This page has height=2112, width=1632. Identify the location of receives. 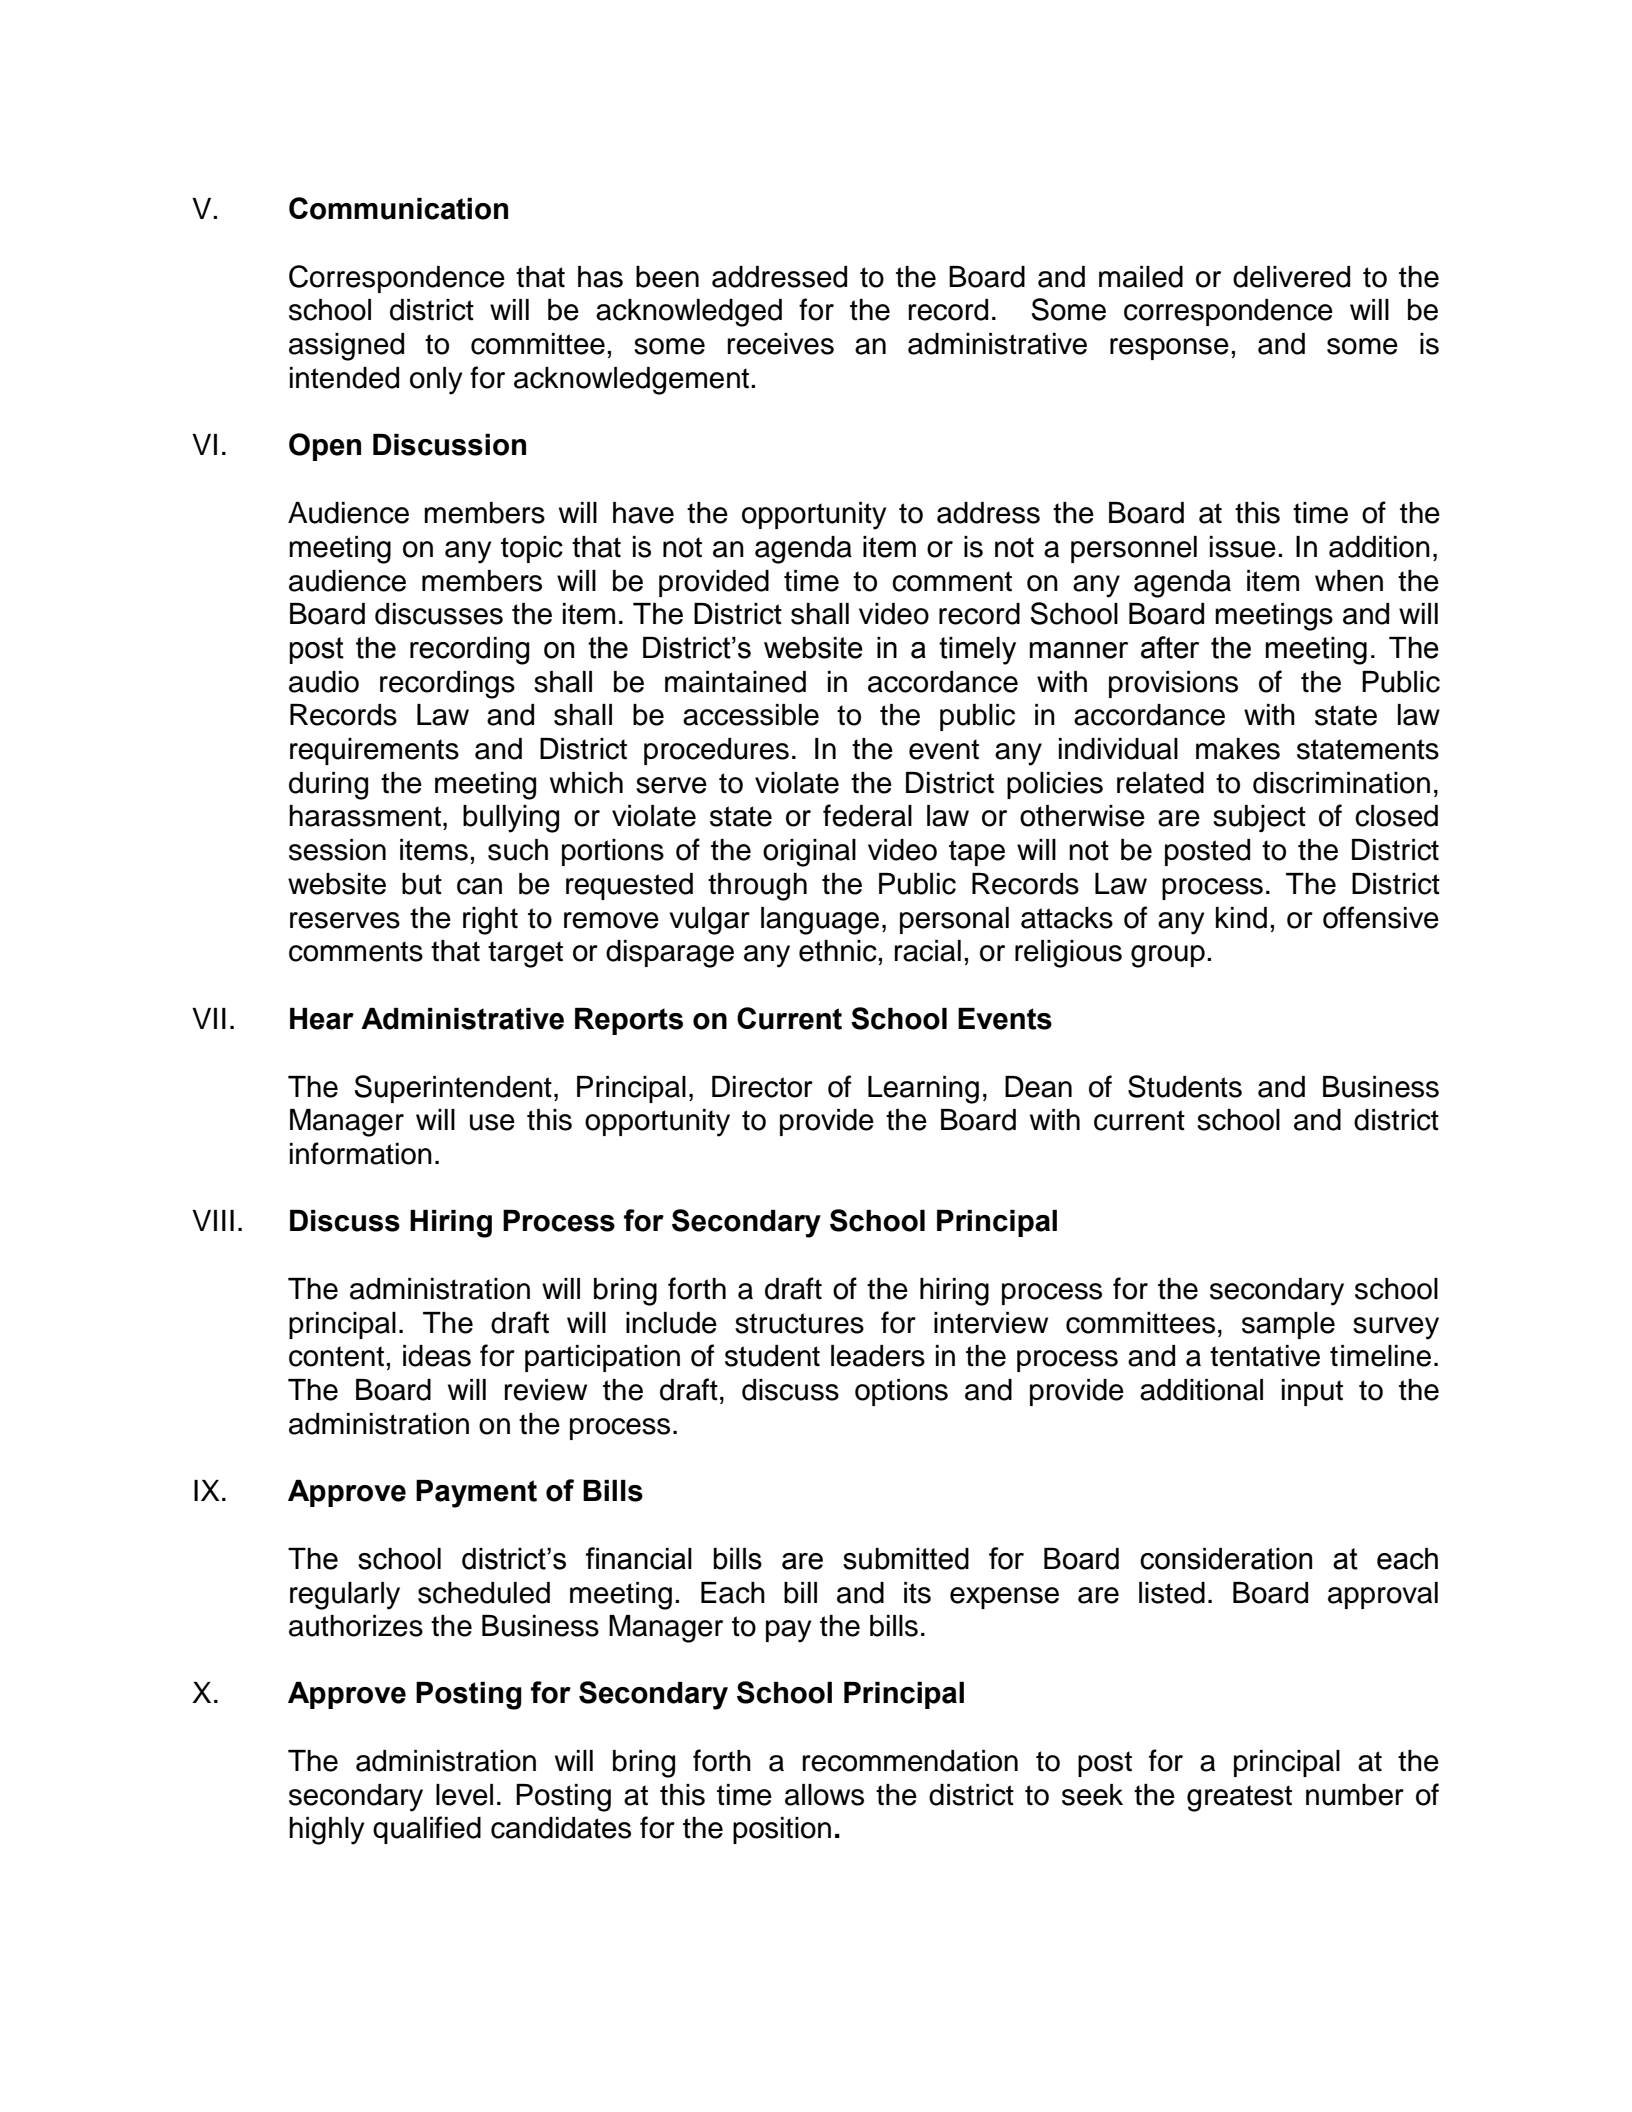
(781, 344).
